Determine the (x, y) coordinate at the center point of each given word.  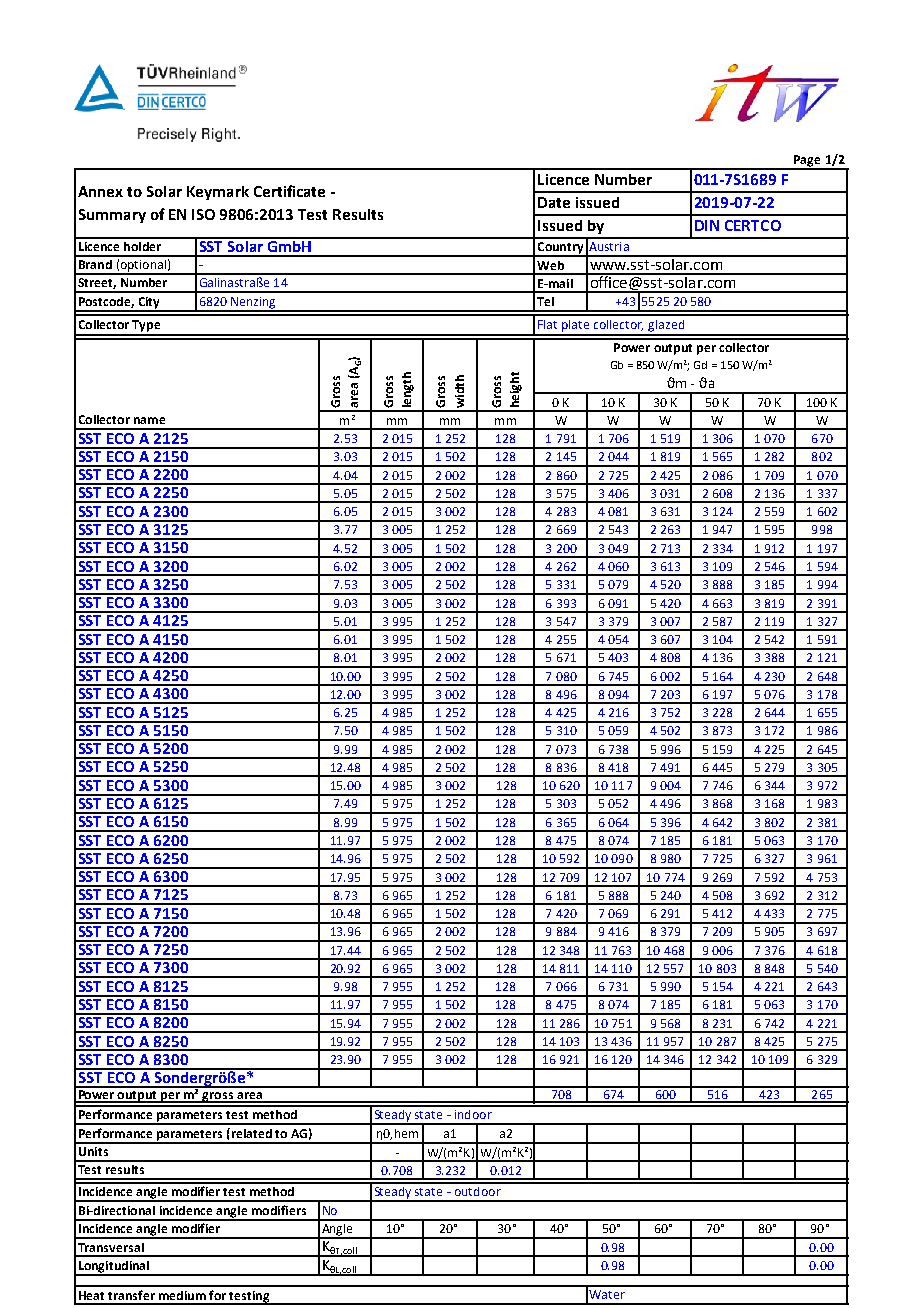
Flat (547, 324)
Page (807, 162)
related (250, 1133)
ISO (203, 214)
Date (554, 202)
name (149, 420)
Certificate (289, 191)
